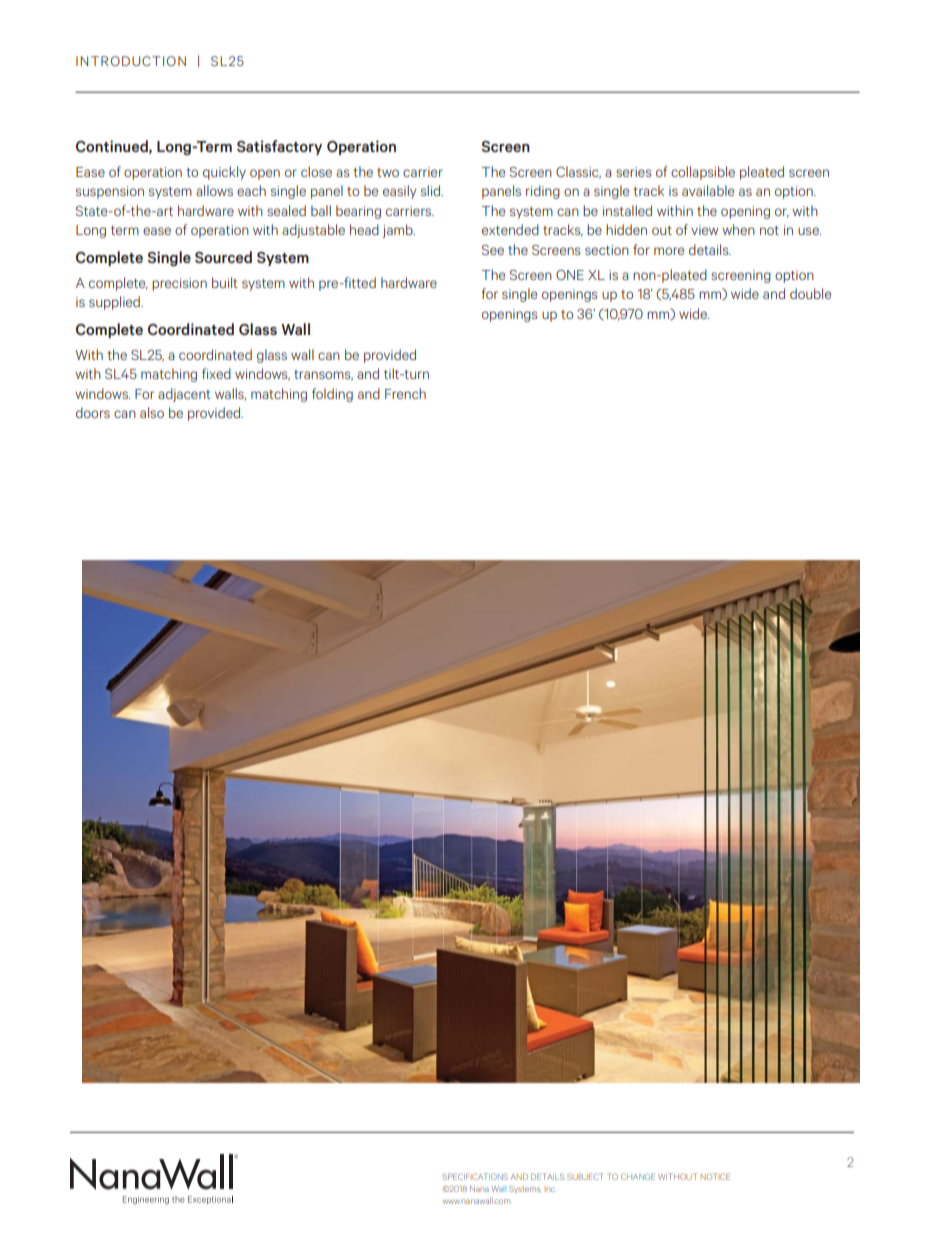 Image resolution: width=952 pixels, height=1233 pixels. Describe the element at coordinates (93, 412) in the screenshot. I see `doors` at that location.
